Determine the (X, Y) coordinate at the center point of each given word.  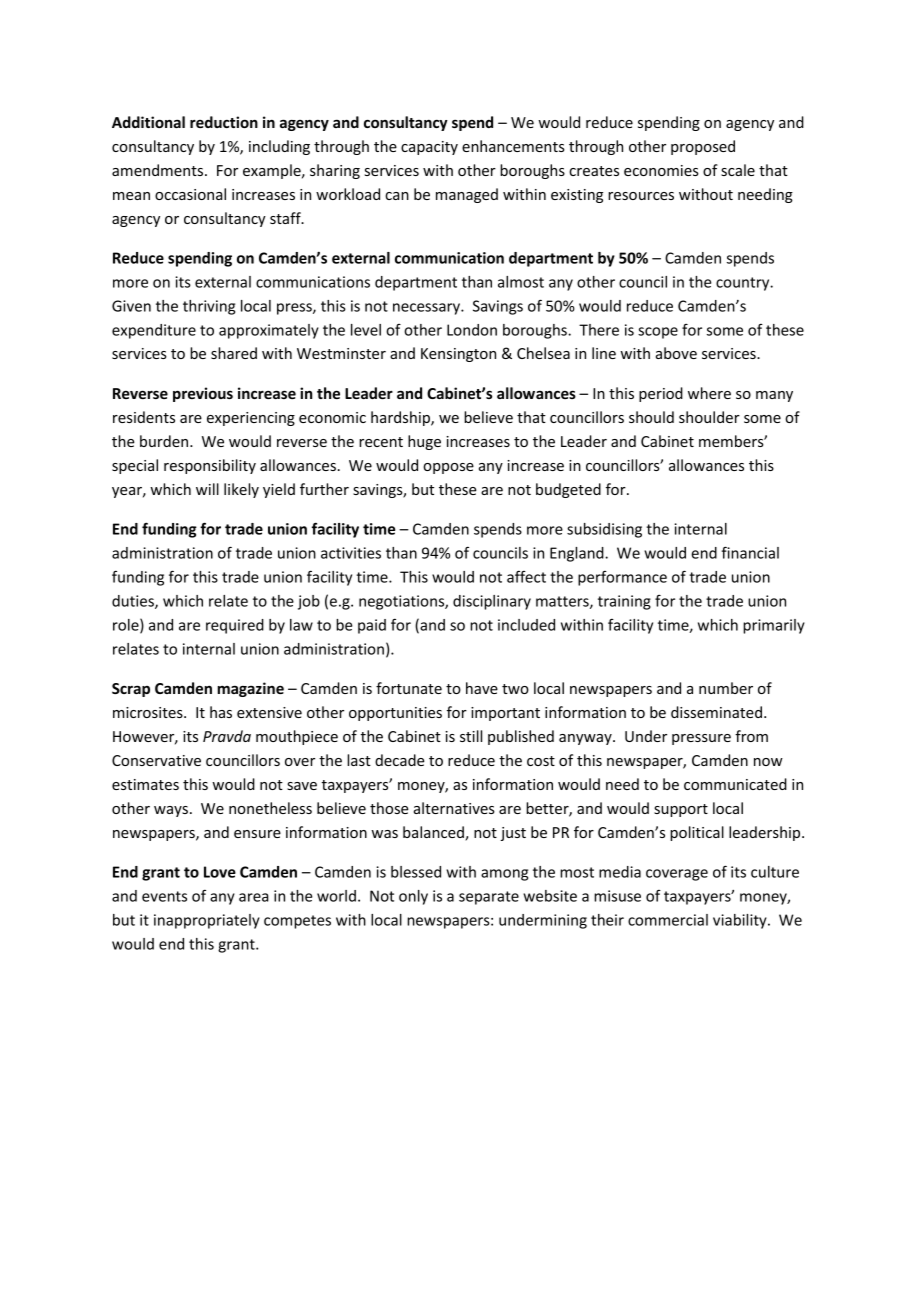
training (624, 602)
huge (424, 442)
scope (658, 333)
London (472, 330)
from (751, 736)
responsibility (210, 466)
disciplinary (492, 602)
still (471, 736)
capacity (429, 148)
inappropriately (207, 921)
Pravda (227, 736)
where (709, 393)
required (235, 626)
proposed (703, 147)
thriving (209, 307)
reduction (224, 122)
